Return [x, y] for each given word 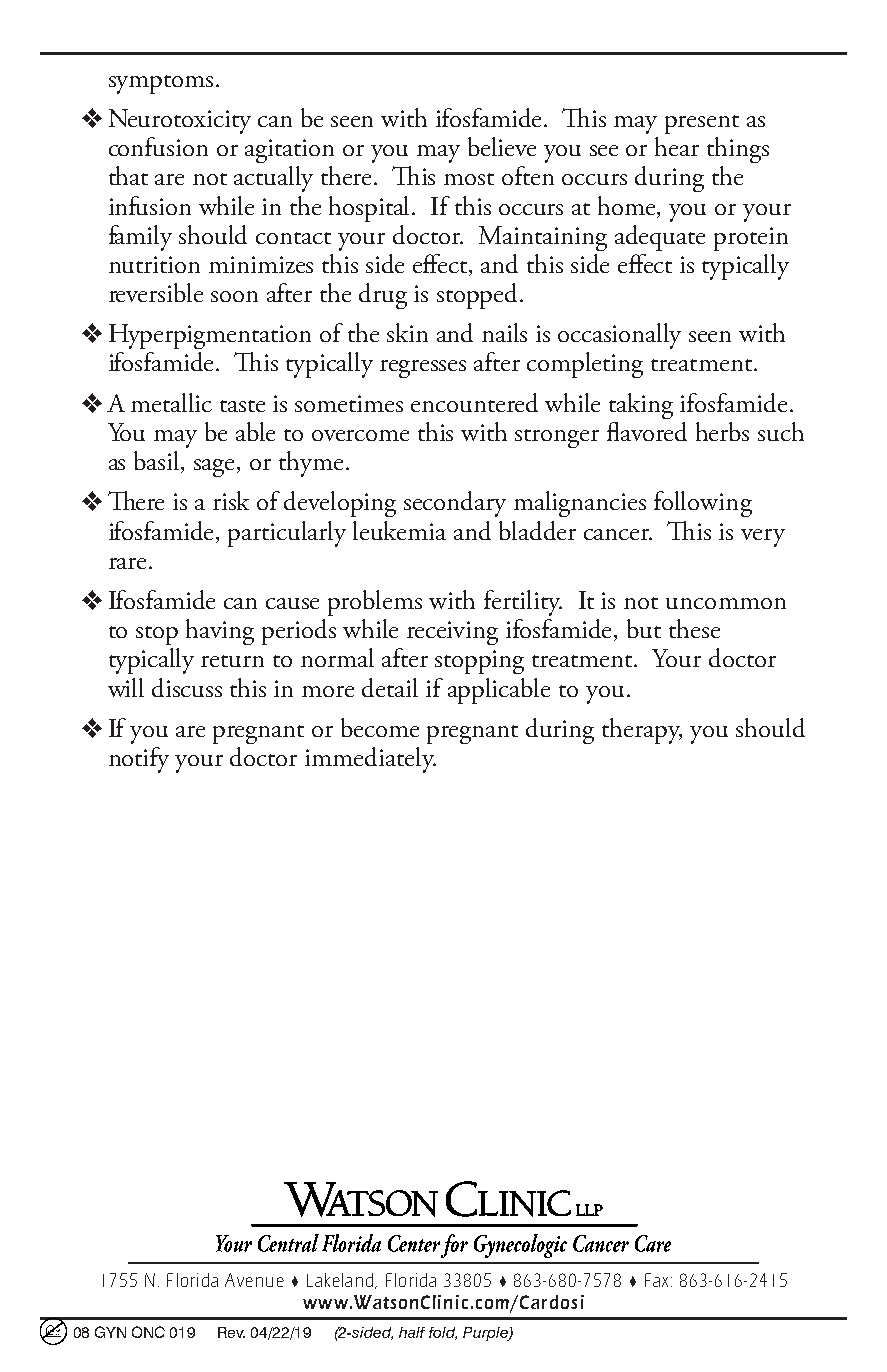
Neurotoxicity [180, 121]
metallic [171, 402]
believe [502, 146]
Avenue [254, 1280]
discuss [187, 687]
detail [390, 687]
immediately [370, 760]
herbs [722, 431]
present [702, 124]
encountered [474, 402]
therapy [642, 731]
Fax [658, 1280]
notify [139, 760]
